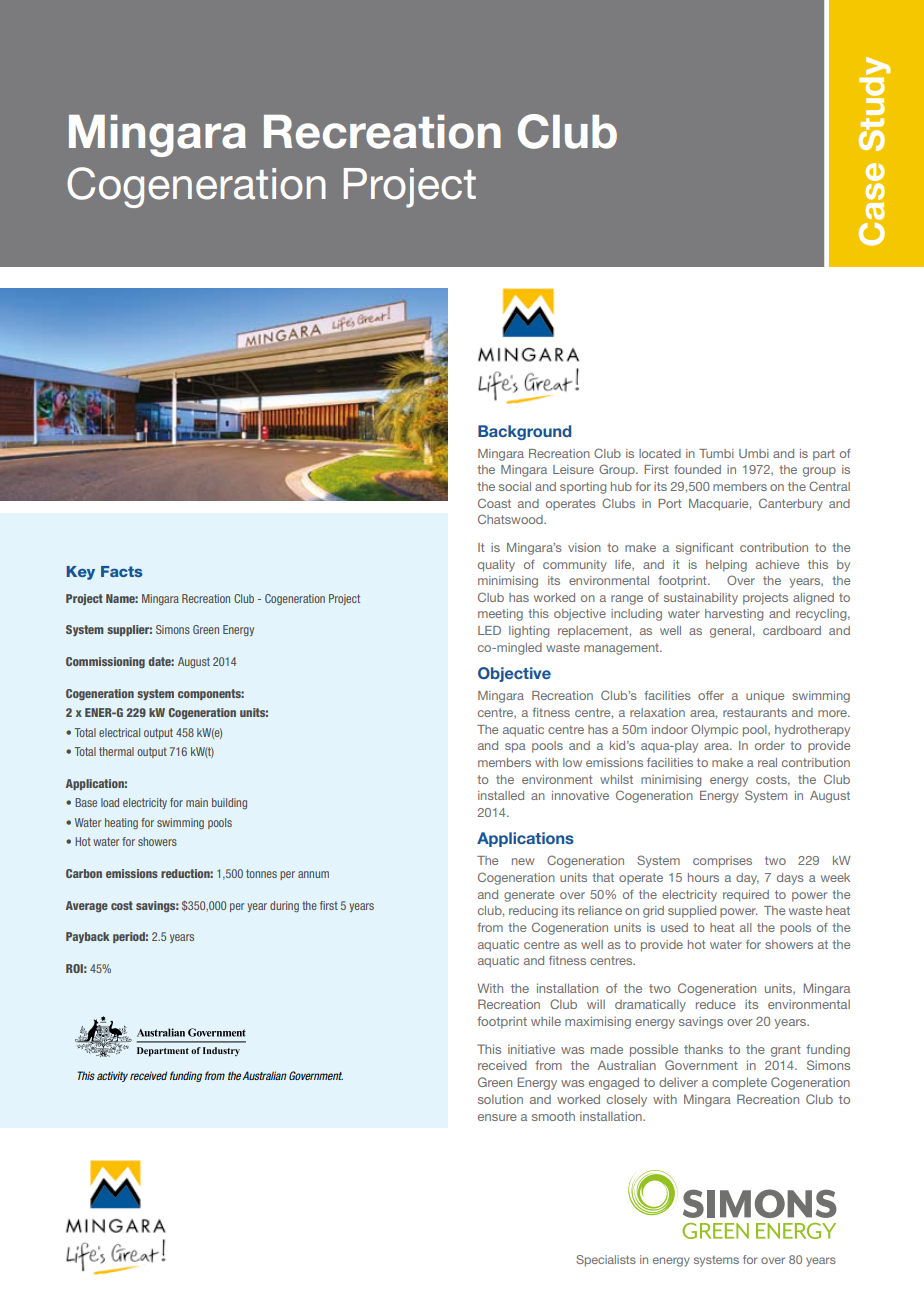 Image resolution: width=924 pixels, height=1308 pixels. I want to click on while, so click(546, 1021).
